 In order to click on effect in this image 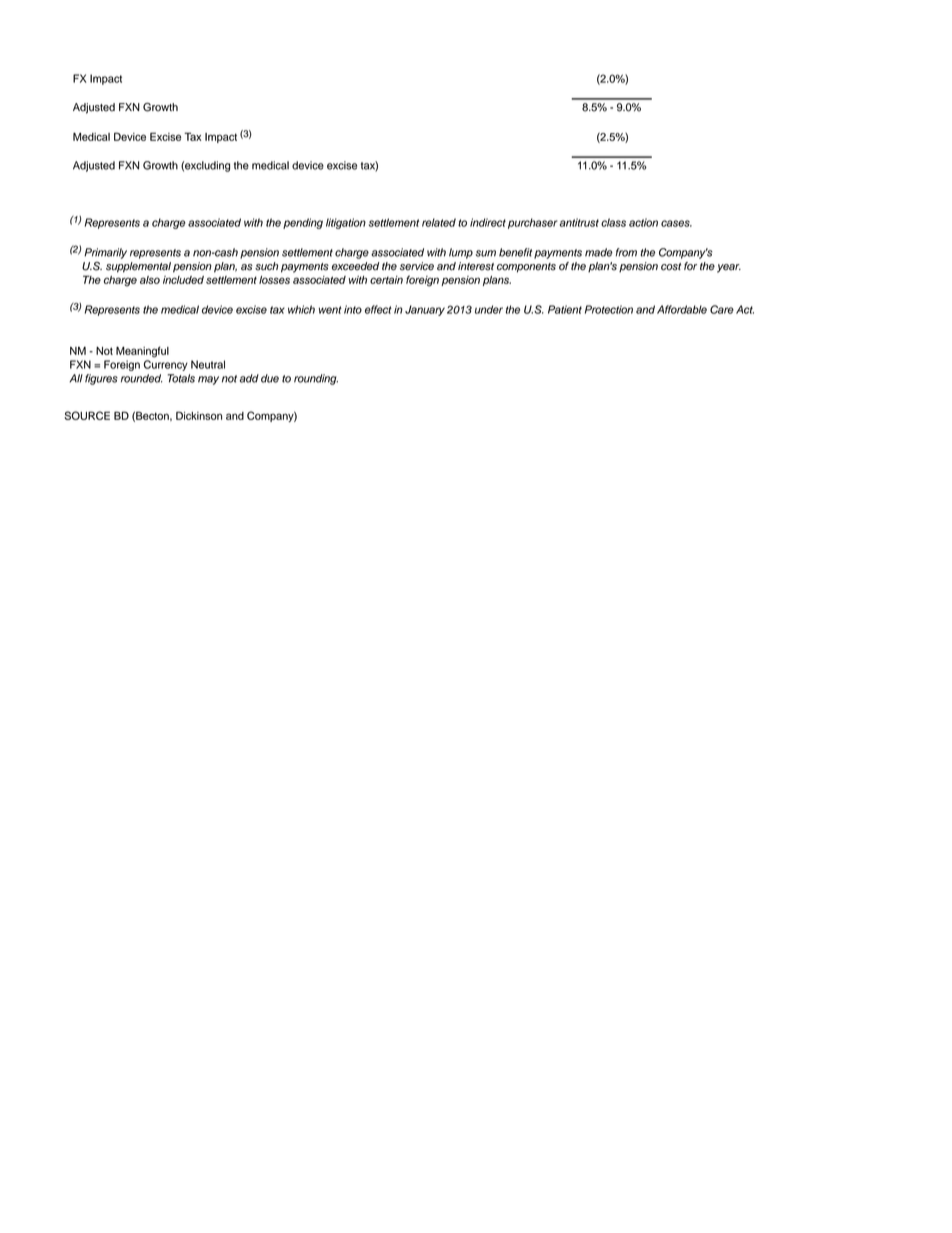, I will do `click(378, 309)`.
